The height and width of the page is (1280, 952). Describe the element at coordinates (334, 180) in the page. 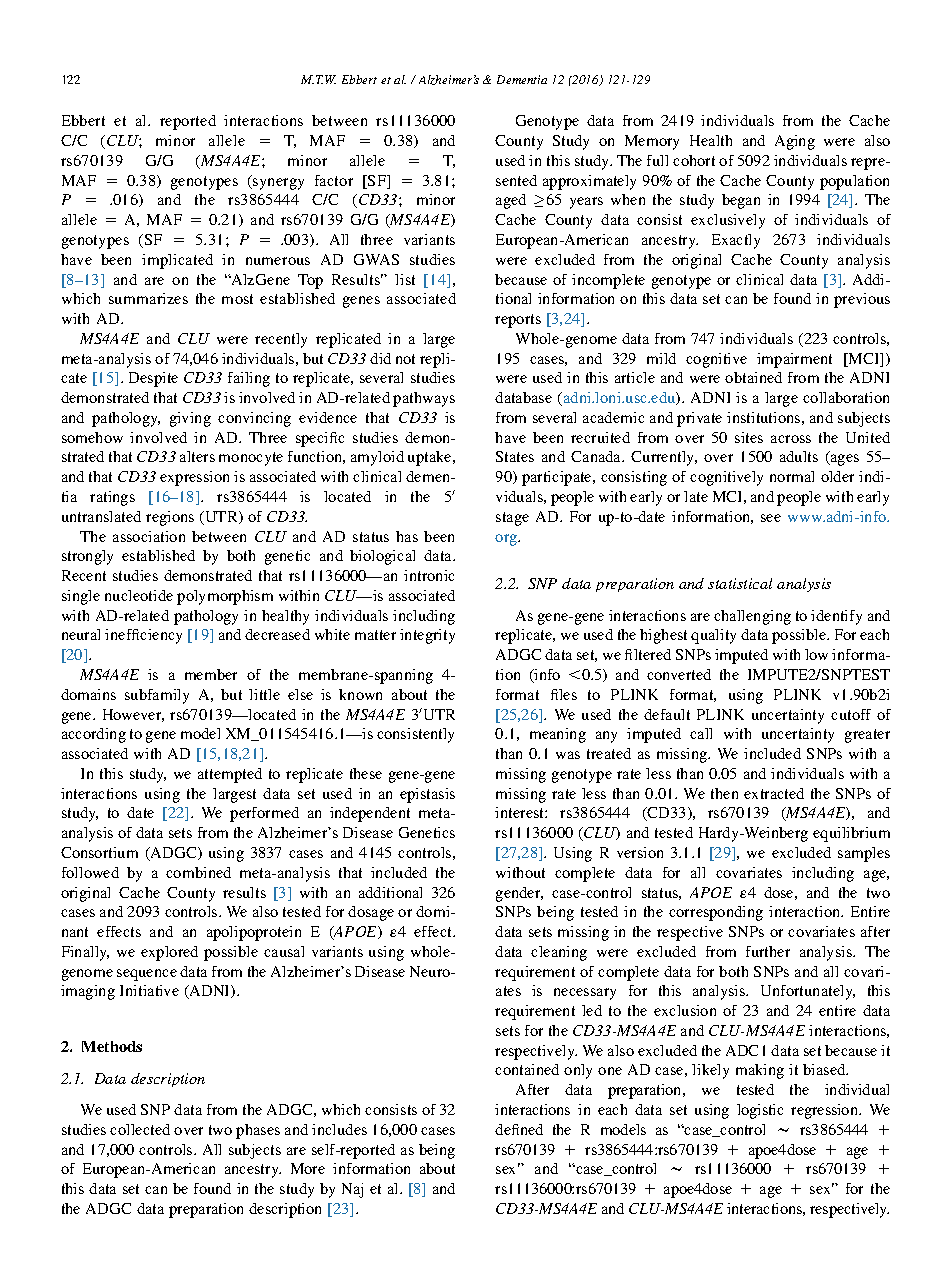

I see `factor` at that location.
